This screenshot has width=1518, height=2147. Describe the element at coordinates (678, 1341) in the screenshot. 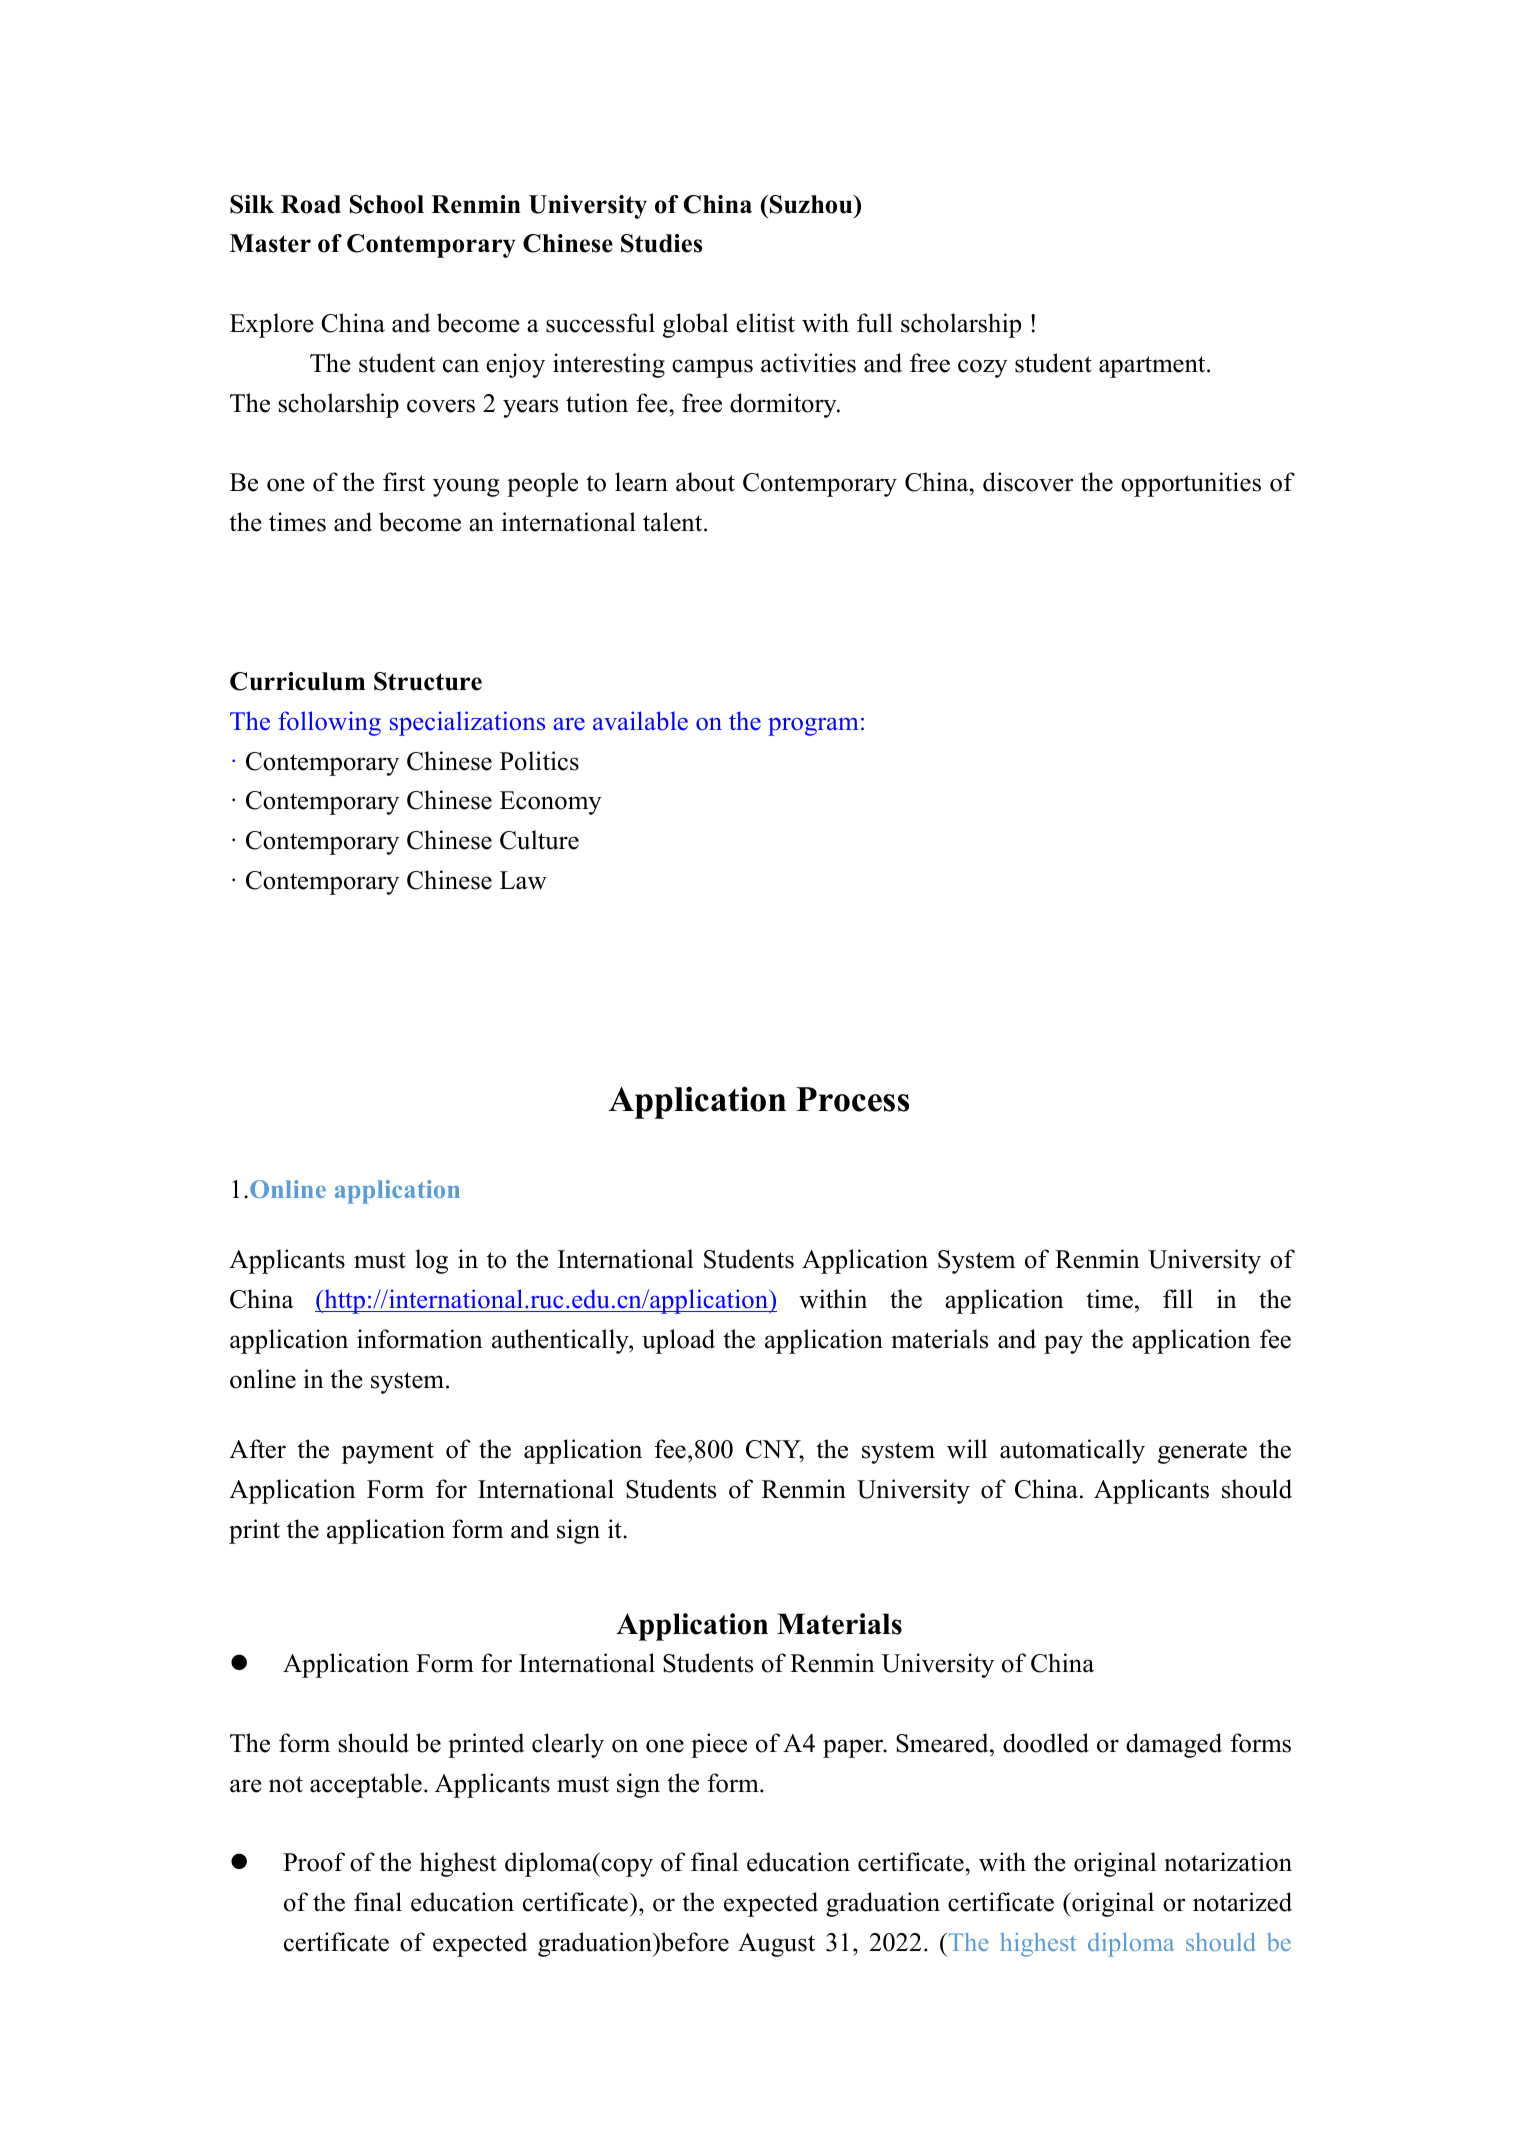

I see `upload` at that location.
